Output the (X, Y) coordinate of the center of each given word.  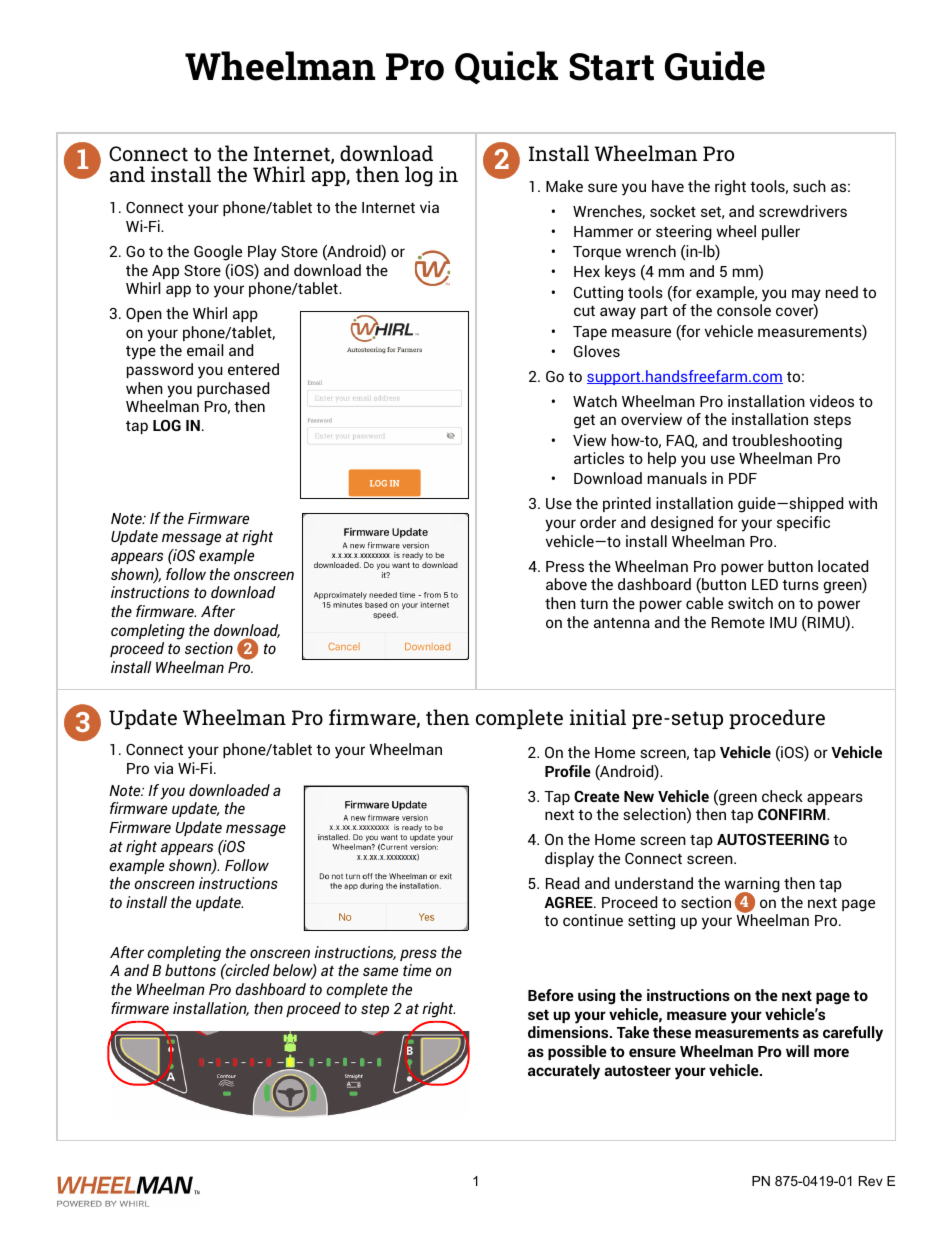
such (809, 186)
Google (218, 253)
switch (750, 603)
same (380, 971)
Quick (506, 67)
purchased (233, 389)
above (566, 584)
